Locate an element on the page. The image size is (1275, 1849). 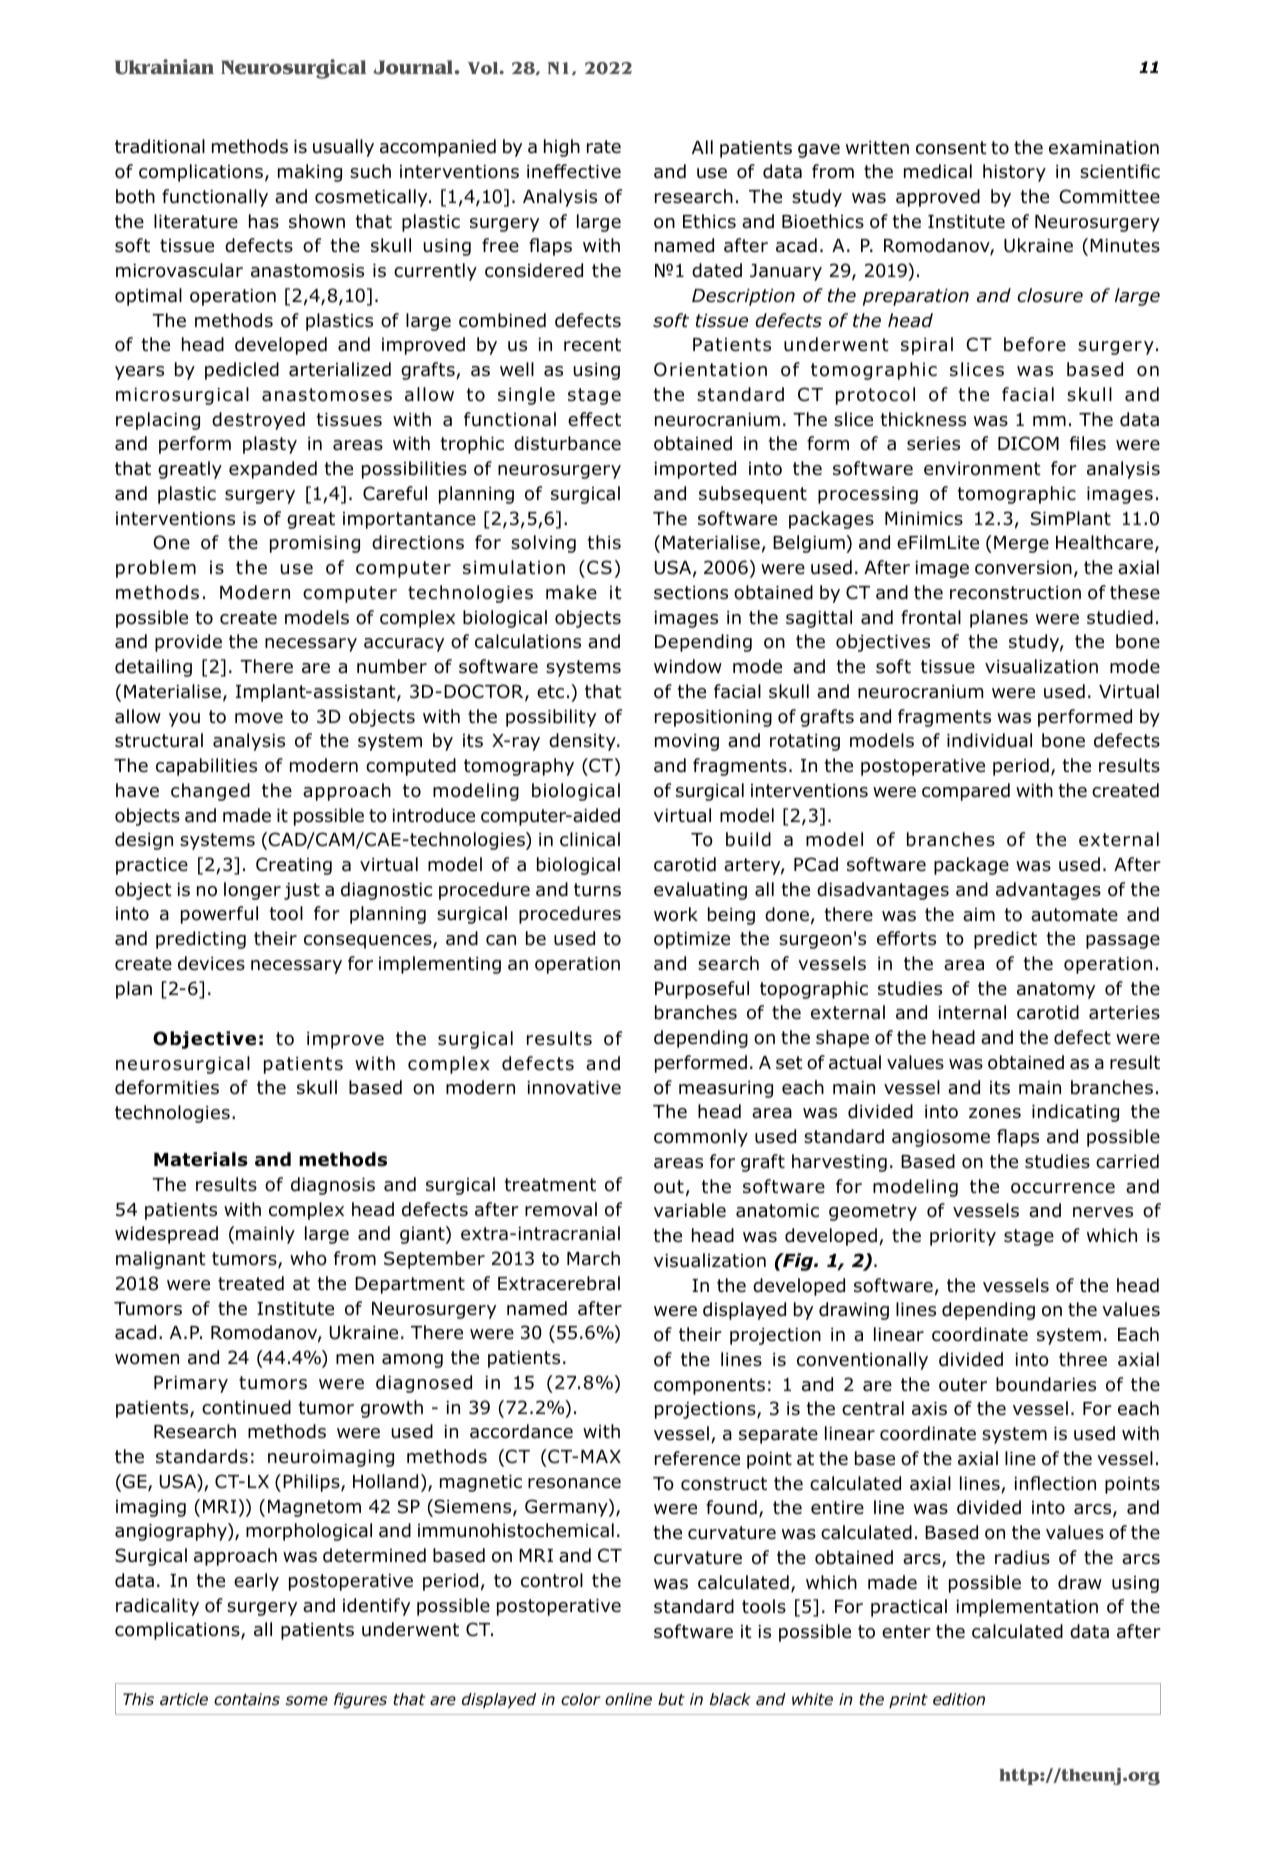
imported is located at coordinates (695, 470).
